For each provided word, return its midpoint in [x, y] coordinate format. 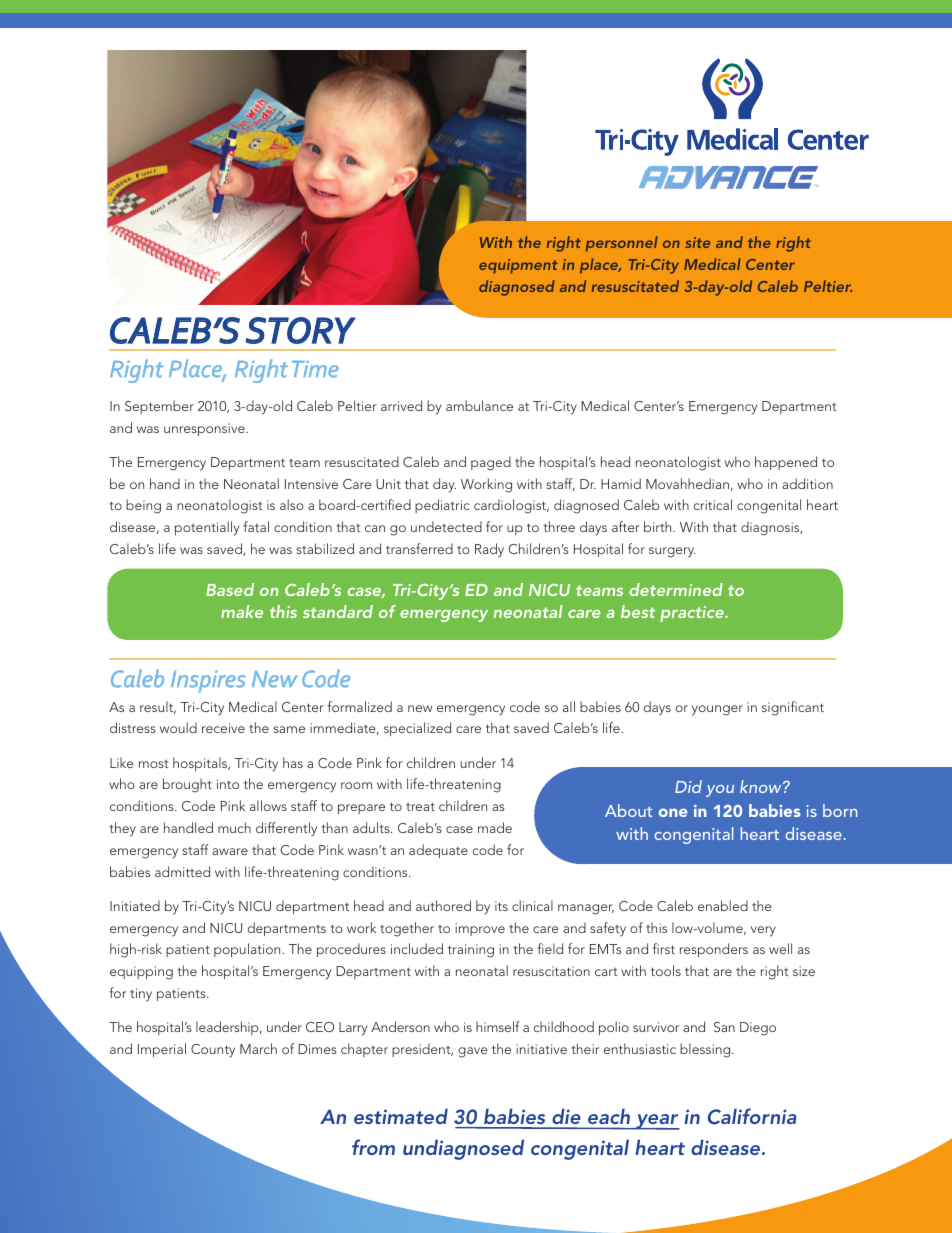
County [213, 1051]
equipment [518, 266]
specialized [417, 729]
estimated [401, 1116]
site [698, 242]
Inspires [208, 682]
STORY [300, 330]
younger [717, 710]
